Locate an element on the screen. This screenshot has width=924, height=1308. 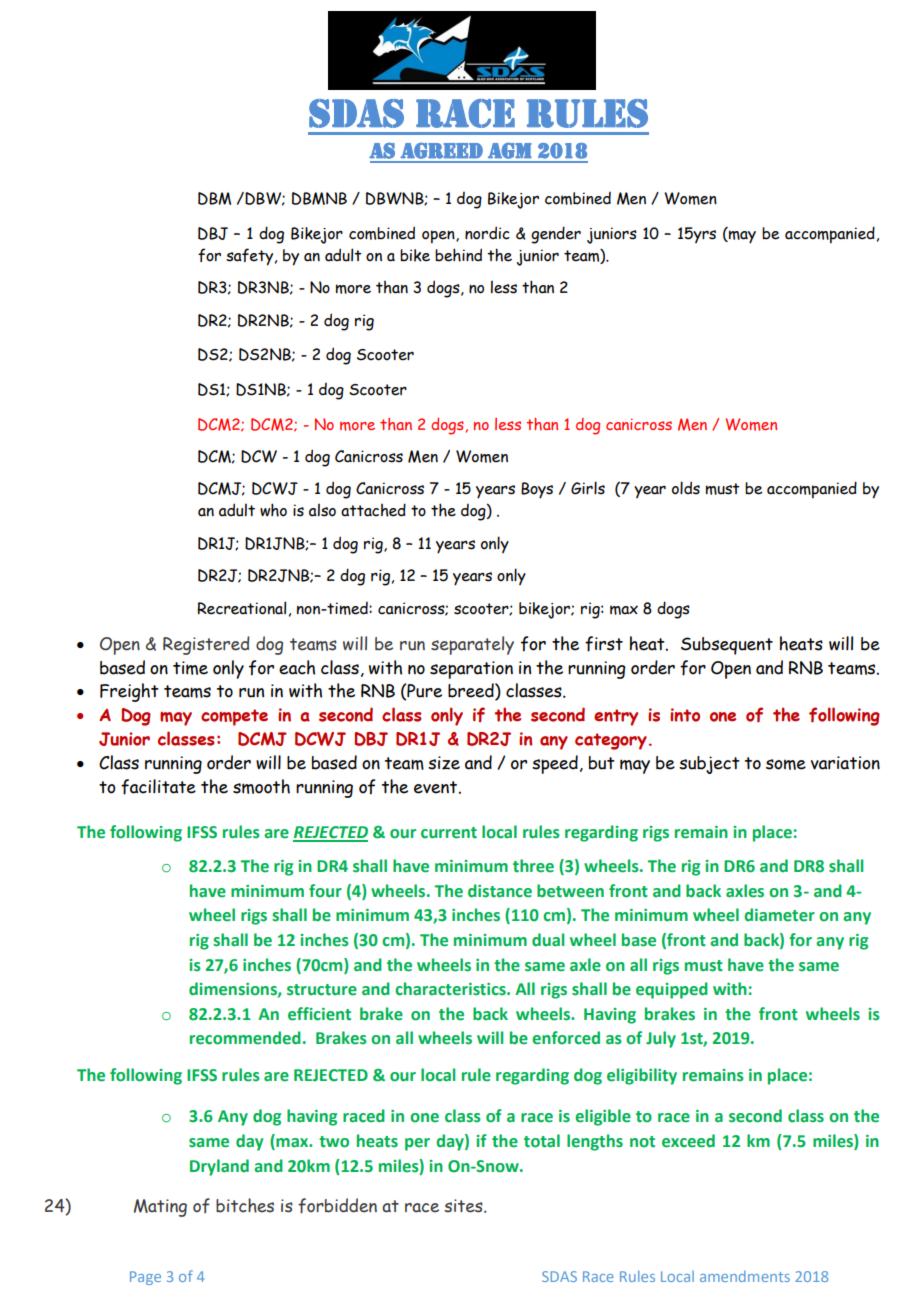
gender is located at coordinates (556, 235).
